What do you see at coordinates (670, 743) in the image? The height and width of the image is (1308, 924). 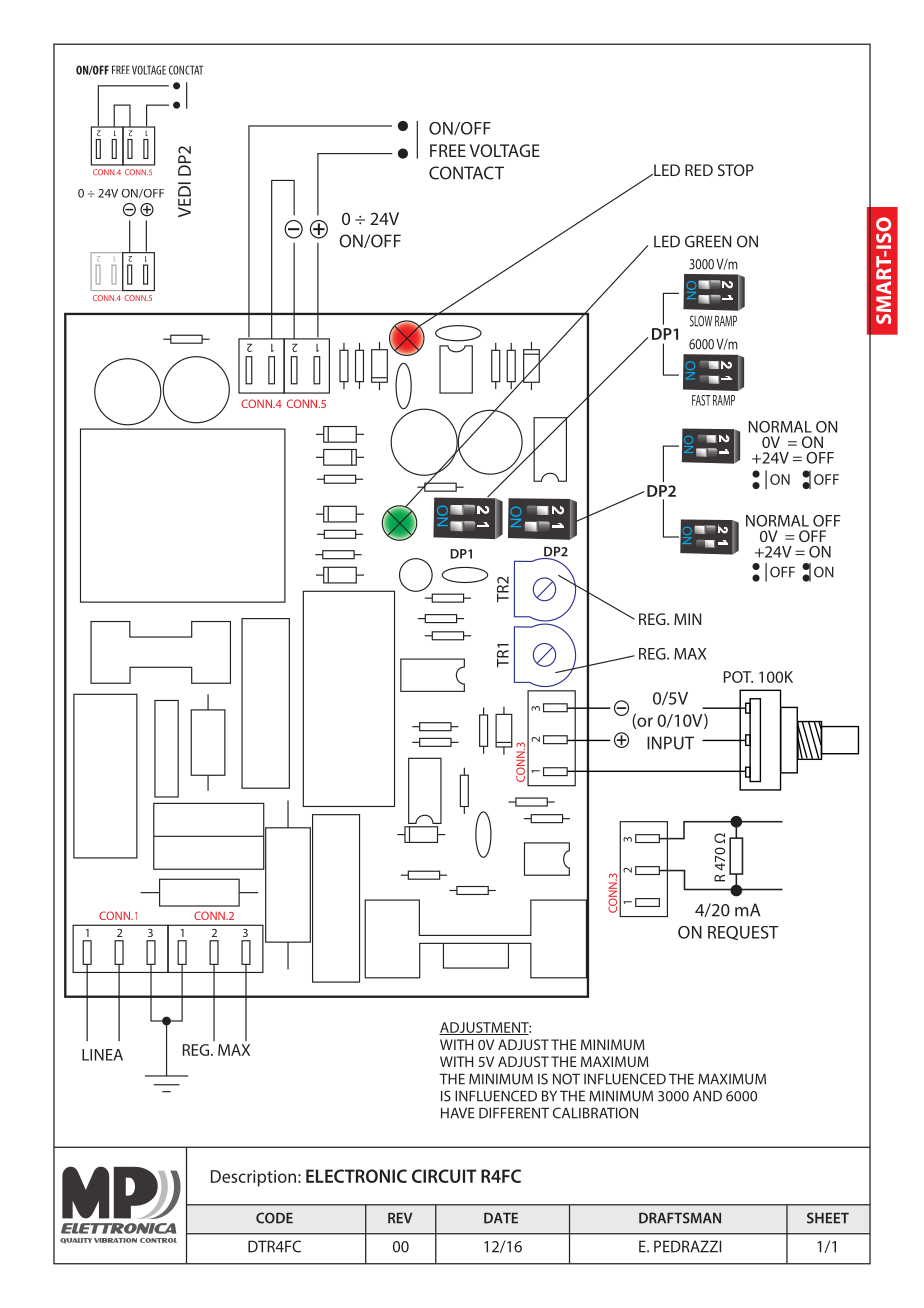 I see `INPUT` at bounding box center [670, 743].
